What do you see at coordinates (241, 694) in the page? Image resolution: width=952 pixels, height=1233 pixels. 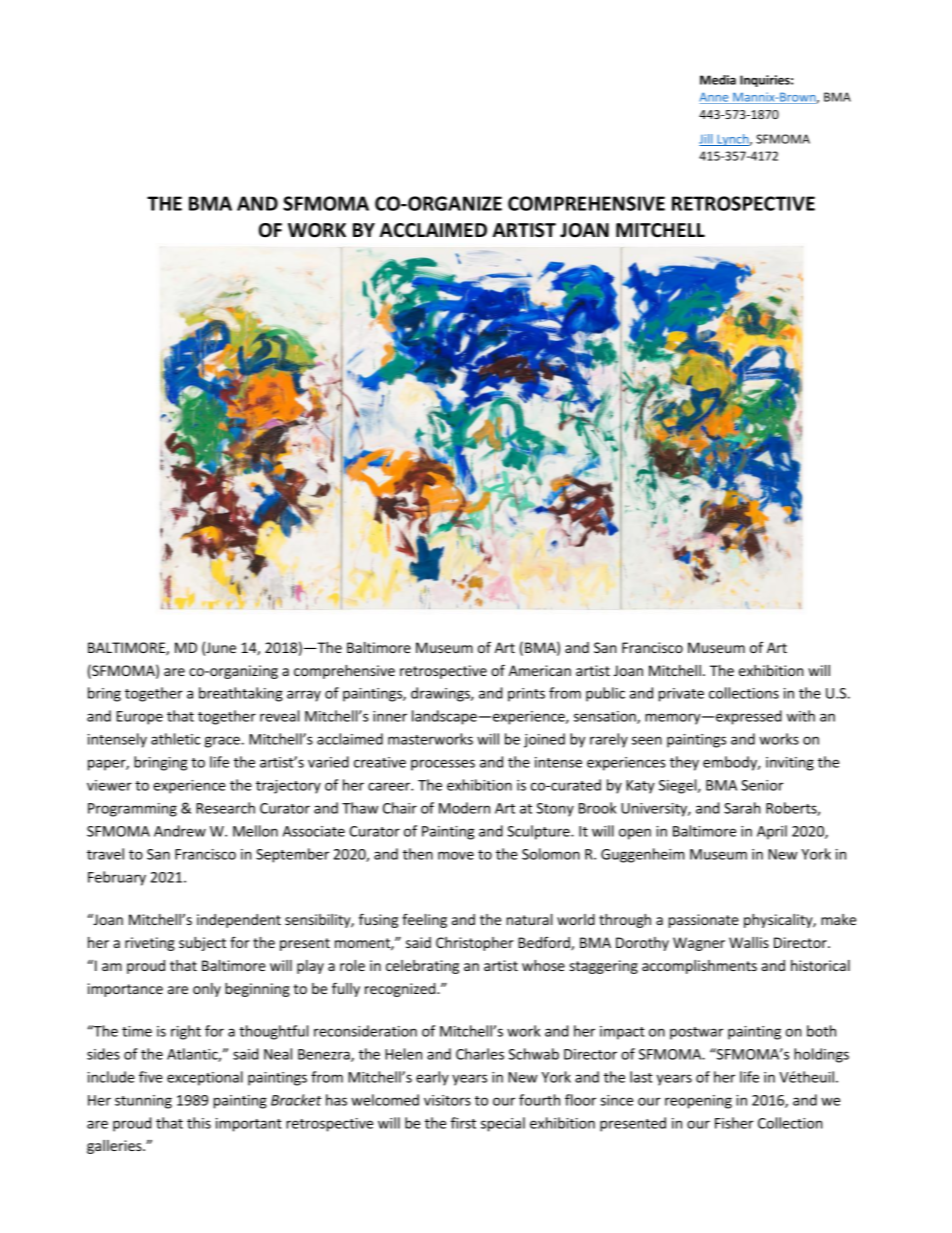 I see `breathtaking` at bounding box center [241, 694].
